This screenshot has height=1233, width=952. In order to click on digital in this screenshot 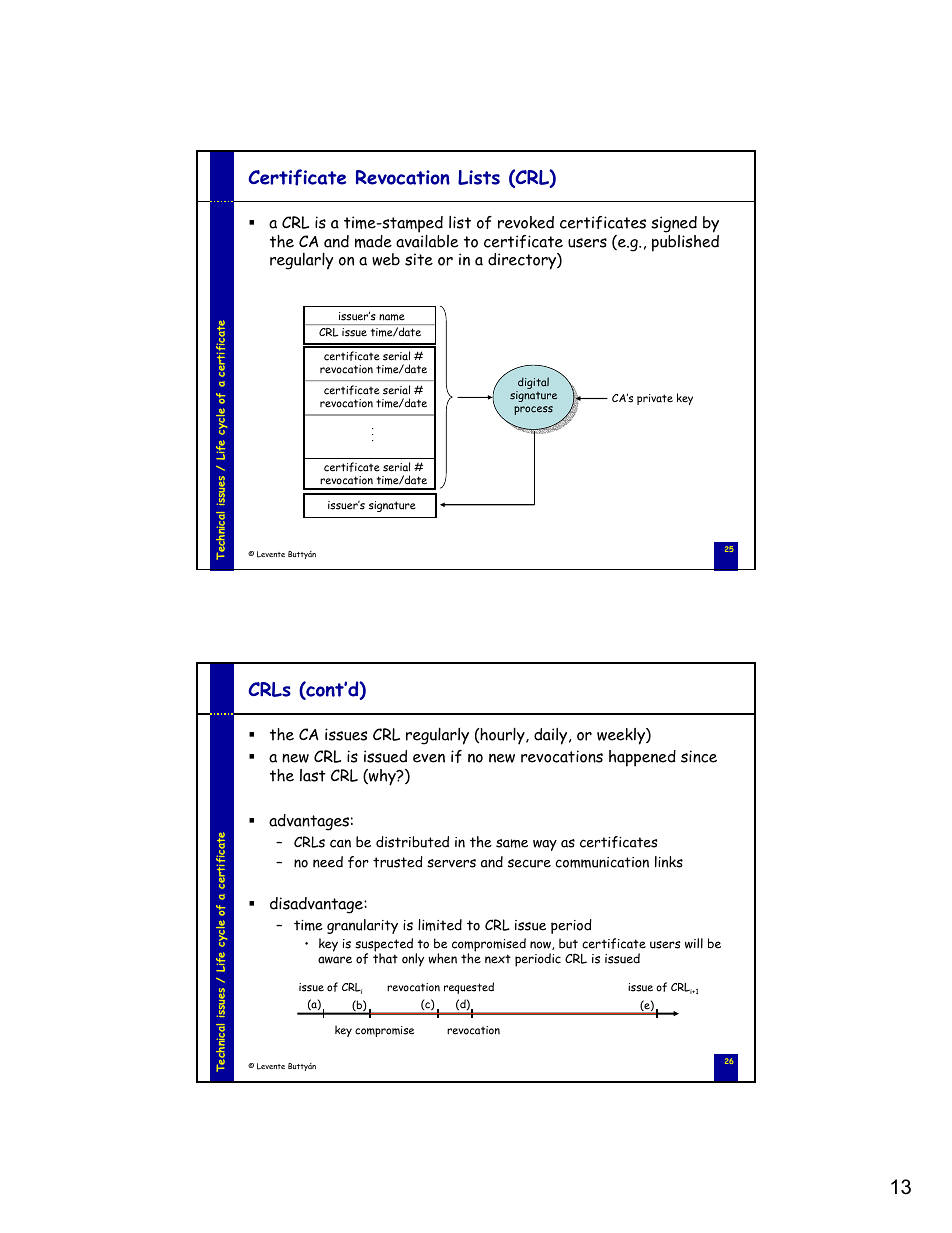, I will do `click(532, 384)`.
